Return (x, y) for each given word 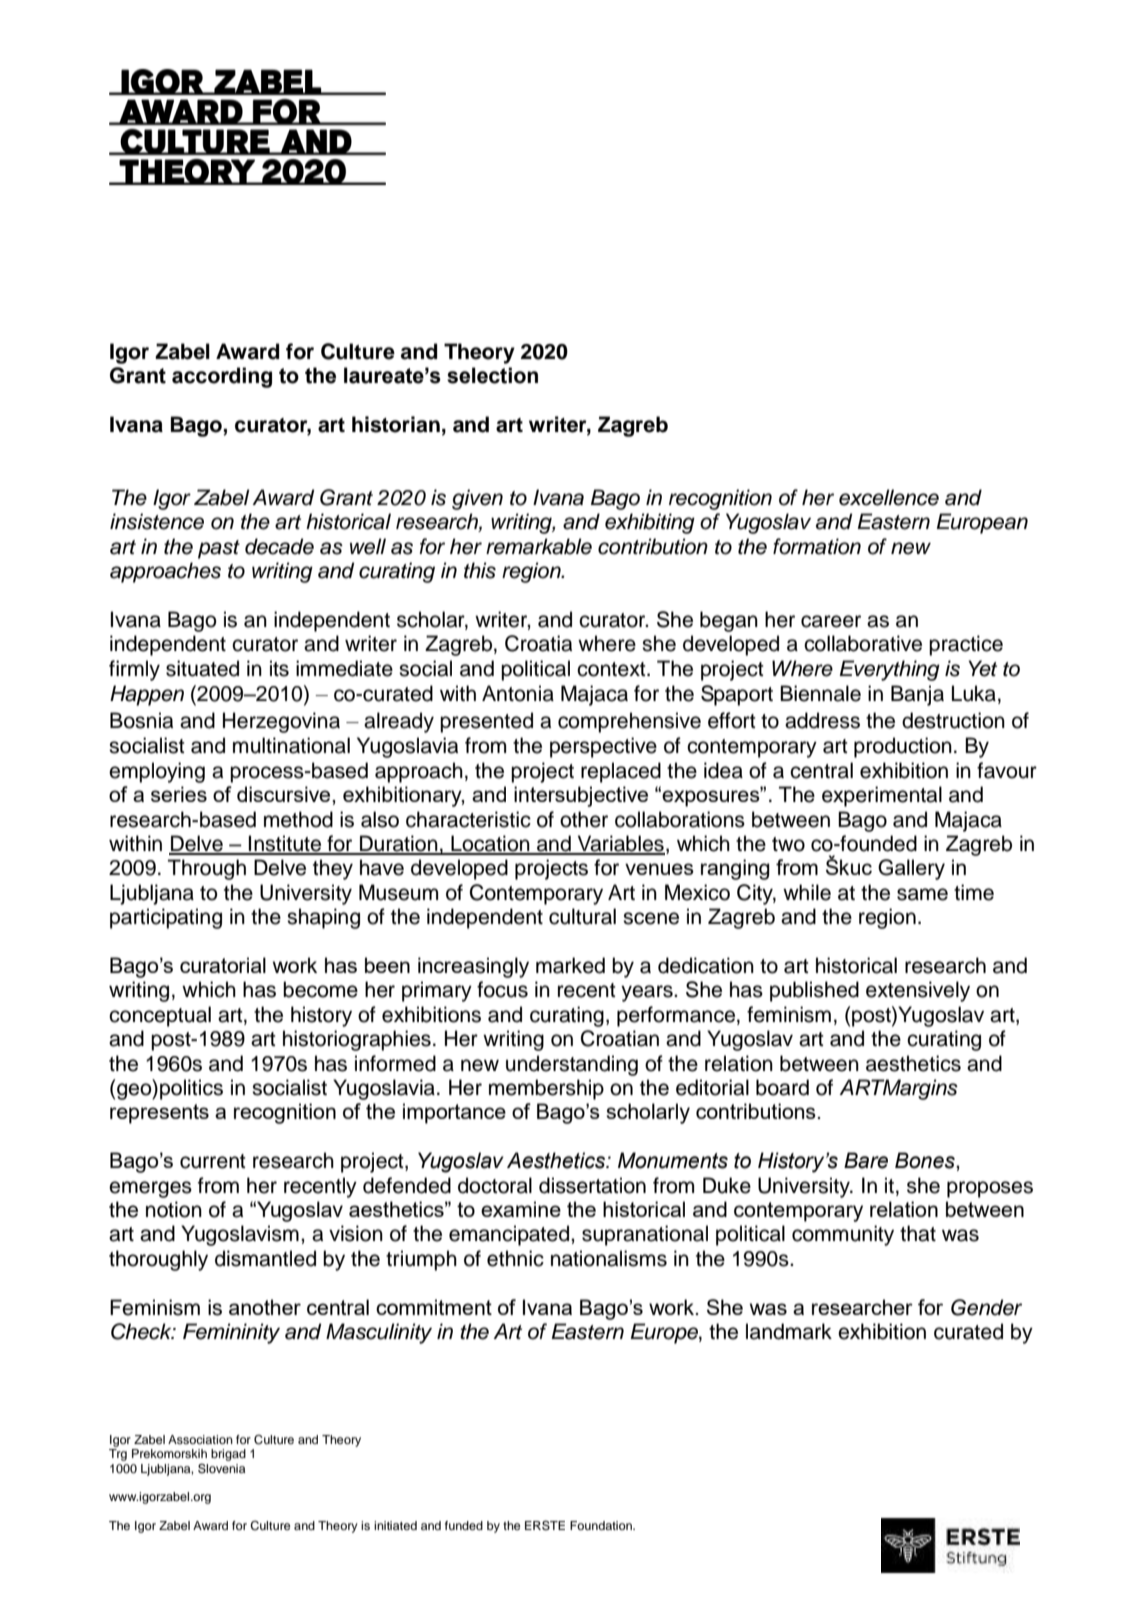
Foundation (602, 1525)
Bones (926, 1160)
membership (546, 1089)
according (222, 377)
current (213, 1161)
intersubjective (581, 796)
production (903, 747)
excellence (889, 497)
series (179, 794)
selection (492, 375)
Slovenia (221, 1468)
